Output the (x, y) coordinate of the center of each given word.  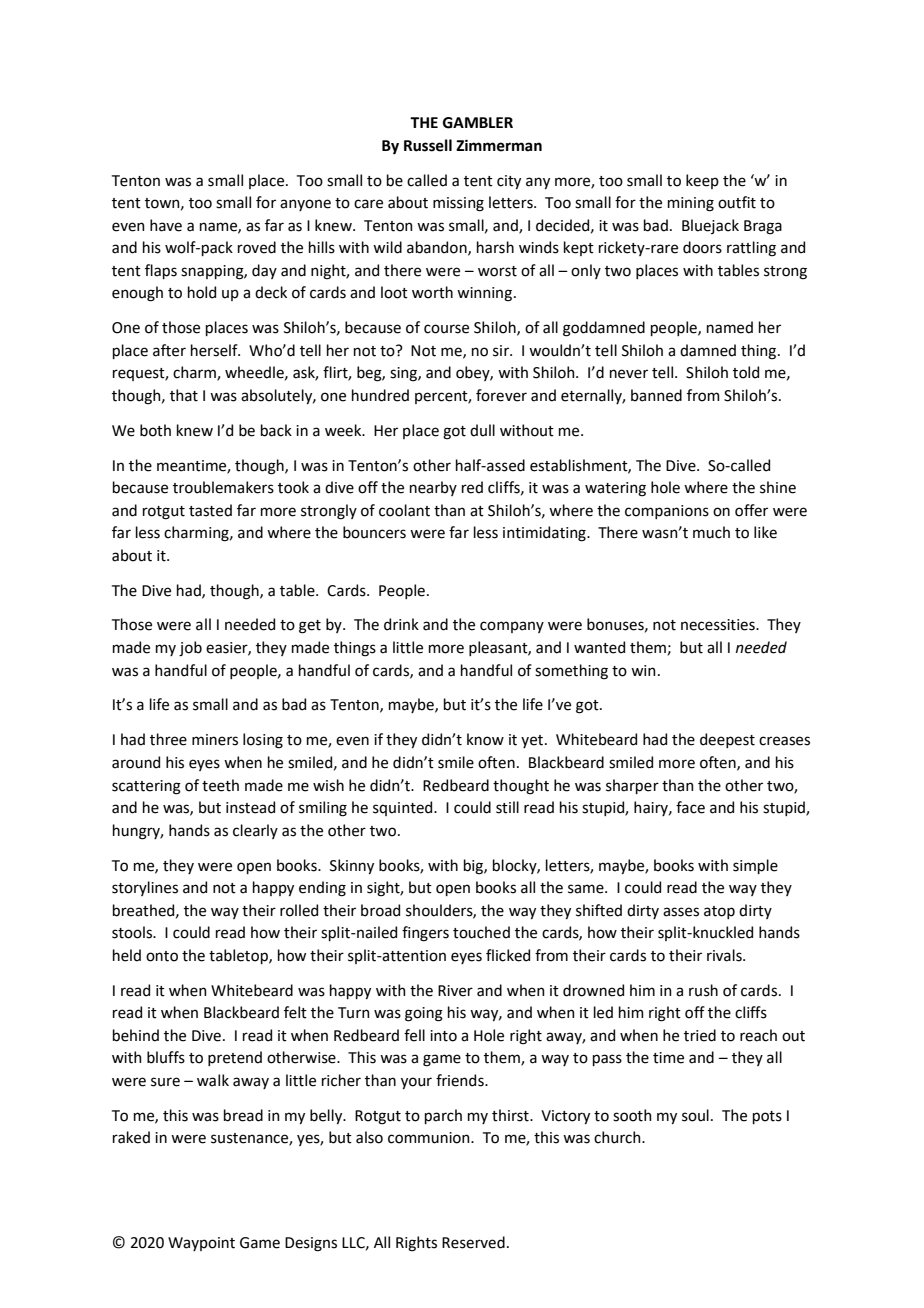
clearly (255, 831)
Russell (428, 145)
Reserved (473, 1242)
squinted (404, 808)
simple (755, 866)
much (711, 532)
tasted (210, 510)
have (166, 225)
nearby (433, 488)
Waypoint (201, 1244)
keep (702, 181)
